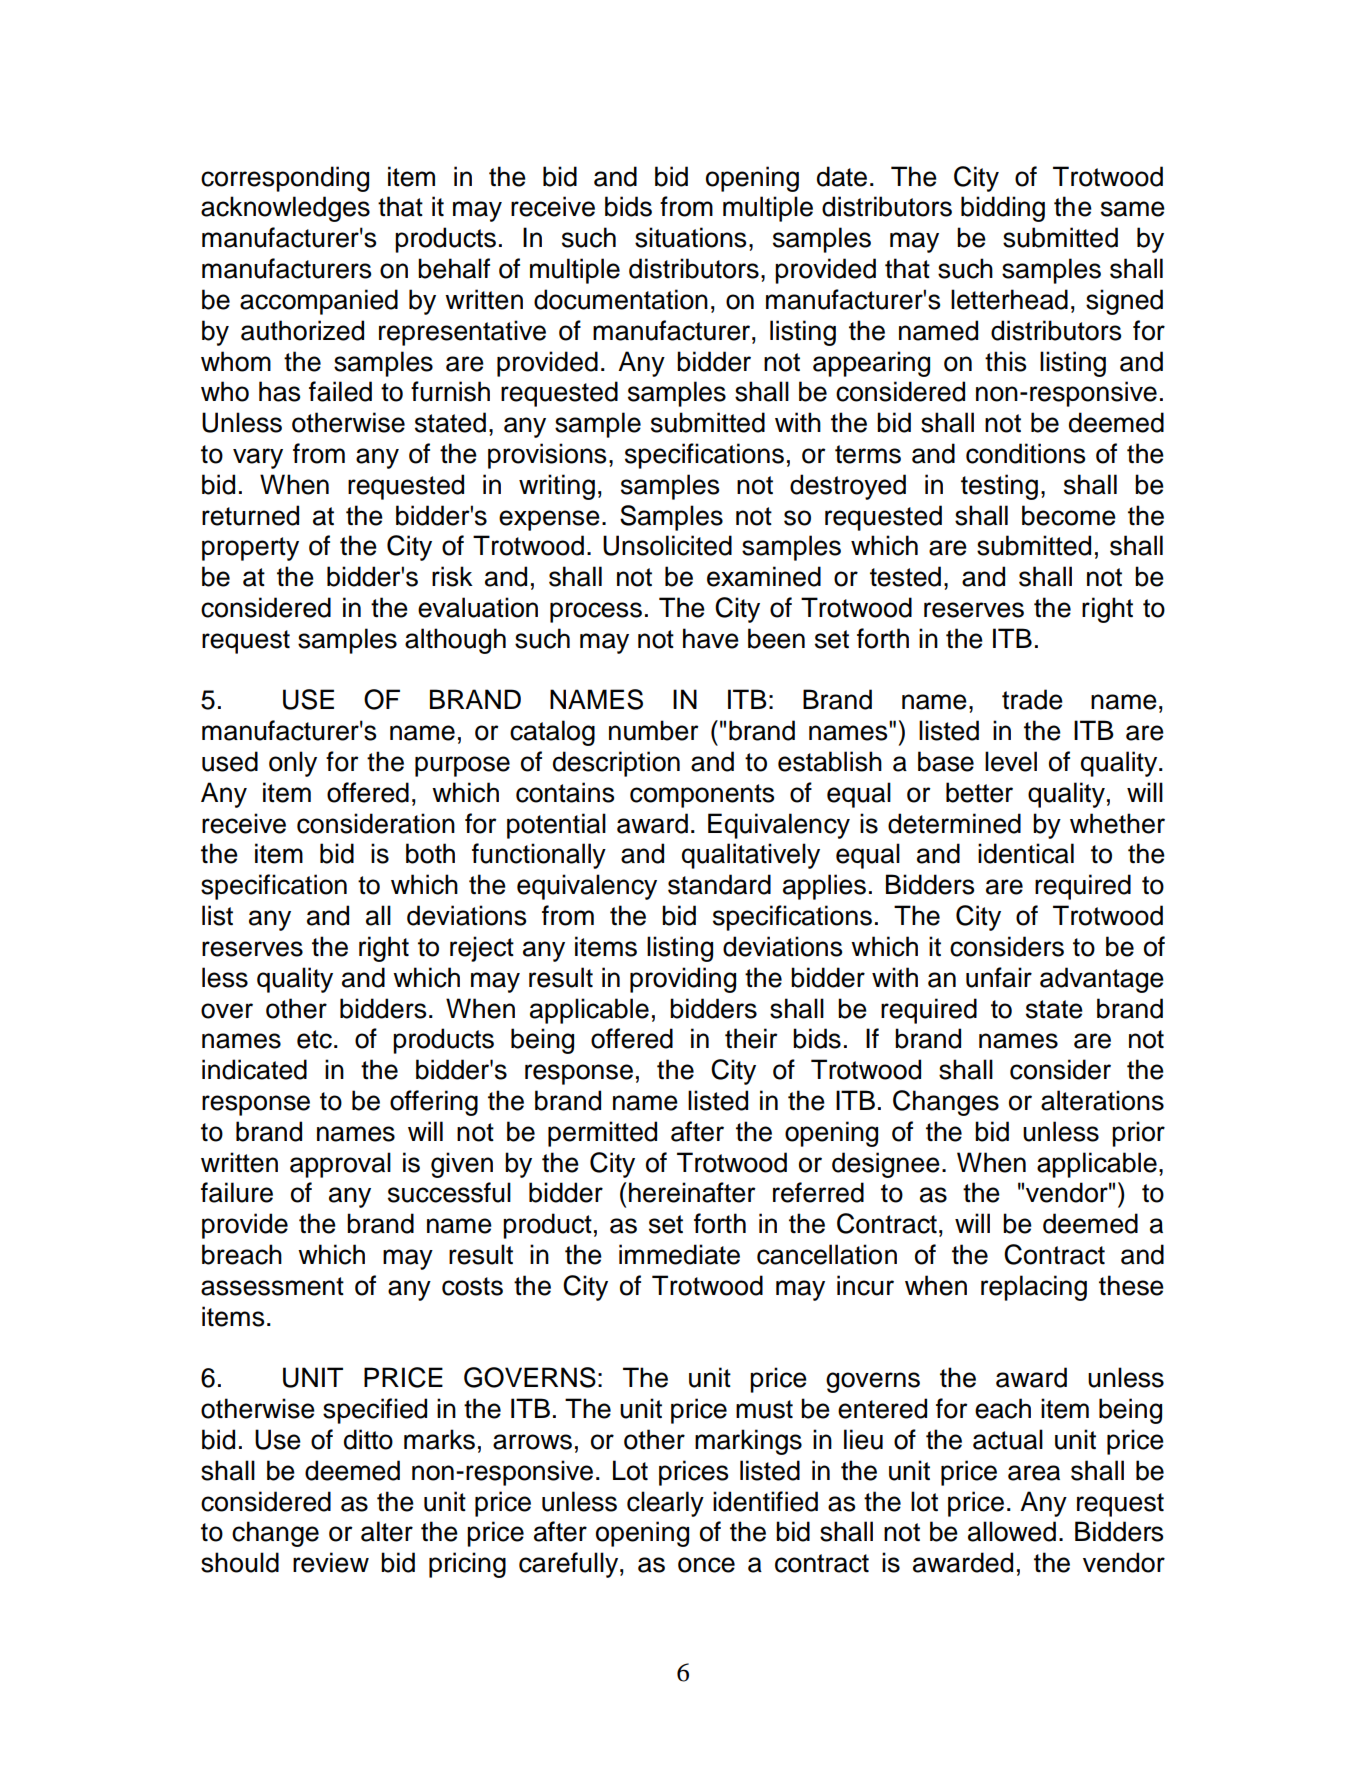 This page has height=1768, width=1366. What do you see at coordinates (250, 549) in the page?
I see `property` at bounding box center [250, 549].
